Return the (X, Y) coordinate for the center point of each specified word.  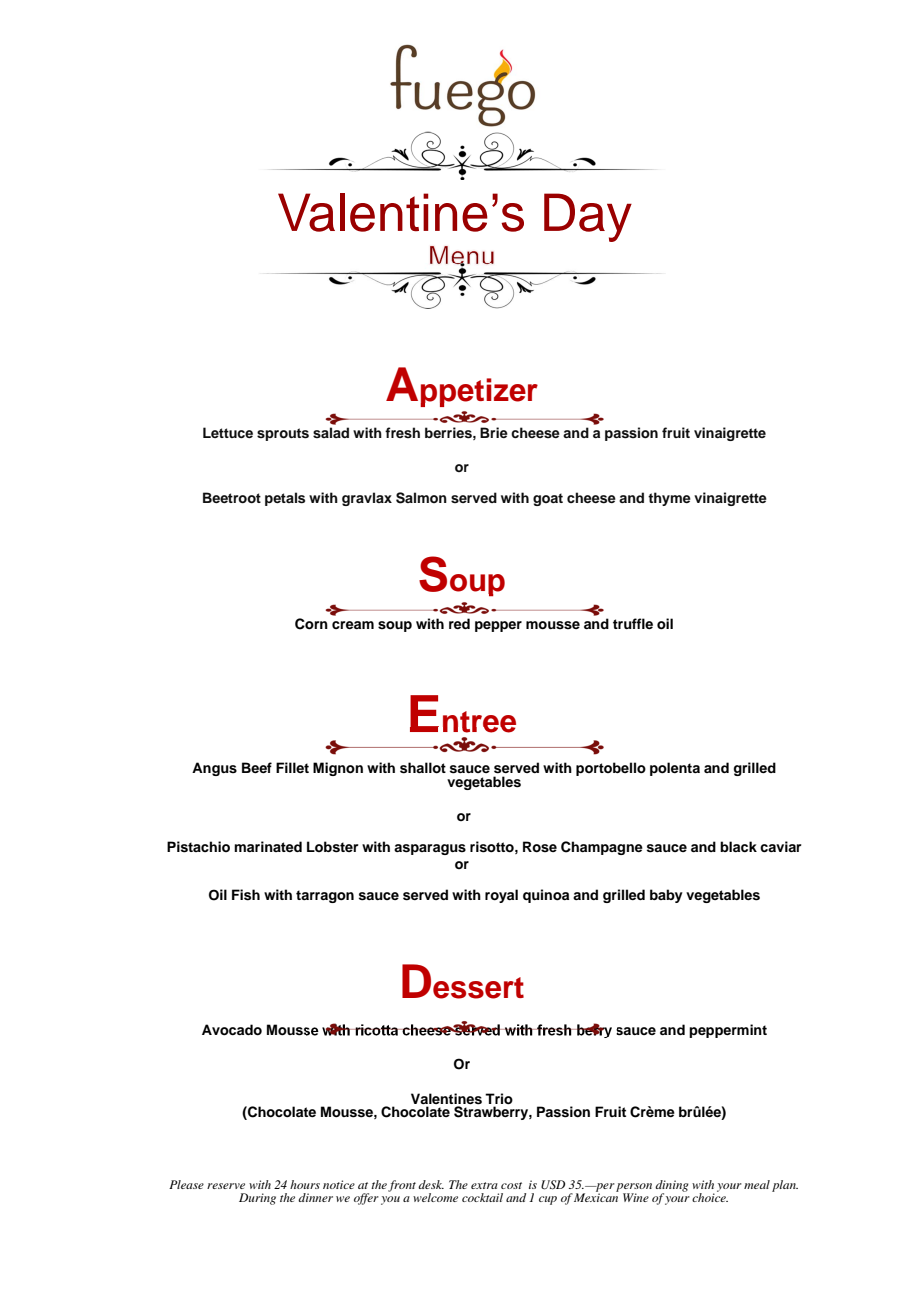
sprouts (283, 434)
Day (588, 217)
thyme (669, 499)
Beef (257, 767)
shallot (423, 768)
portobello (611, 769)
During (257, 1199)
